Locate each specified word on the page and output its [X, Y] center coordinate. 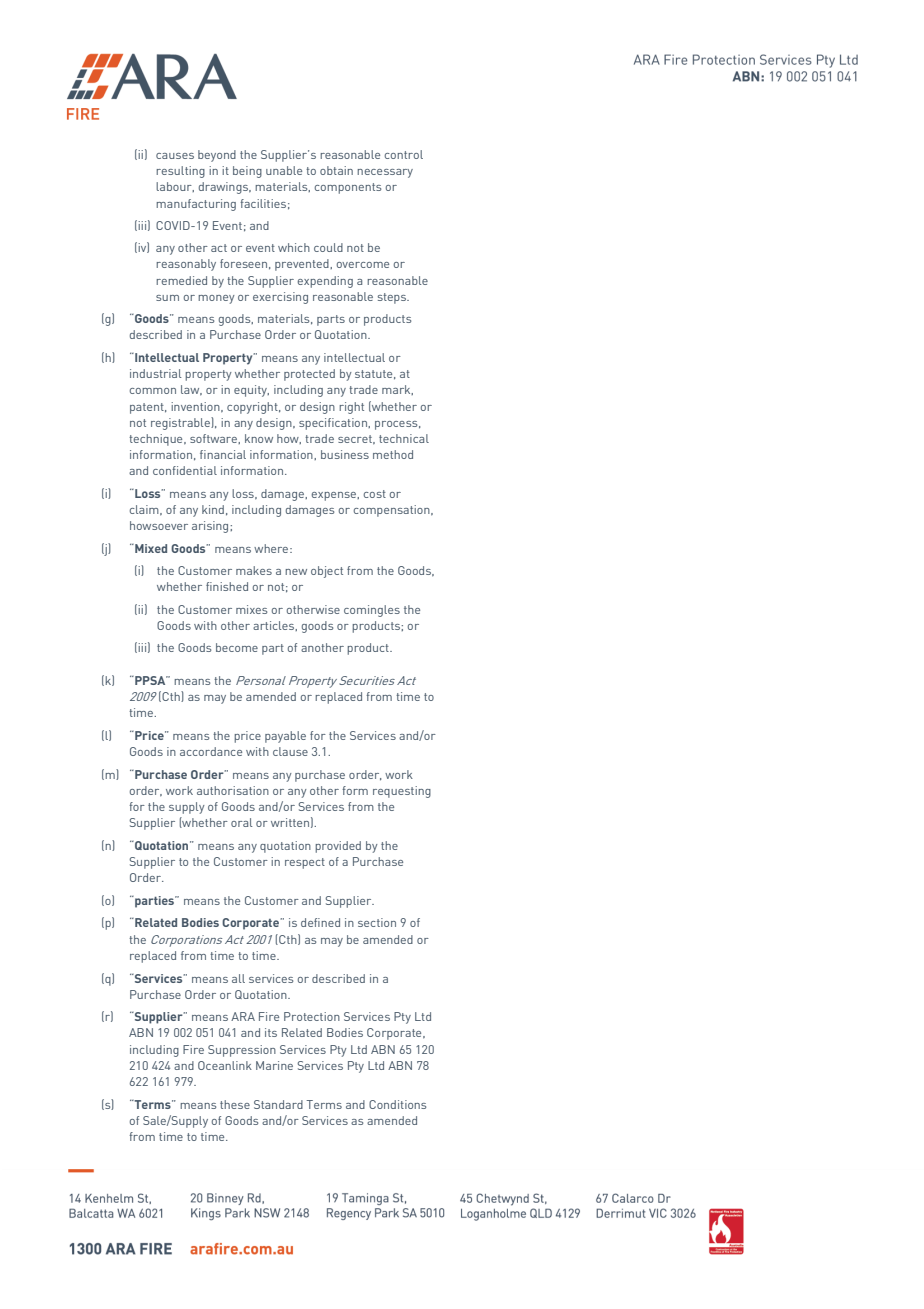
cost [375, 494]
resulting [180, 172]
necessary [385, 173]
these [235, 1104]
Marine [274, 1065]
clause [290, 751]
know [259, 438]
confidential [185, 470]
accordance [211, 751]
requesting [402, 792]
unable [284, 170]
